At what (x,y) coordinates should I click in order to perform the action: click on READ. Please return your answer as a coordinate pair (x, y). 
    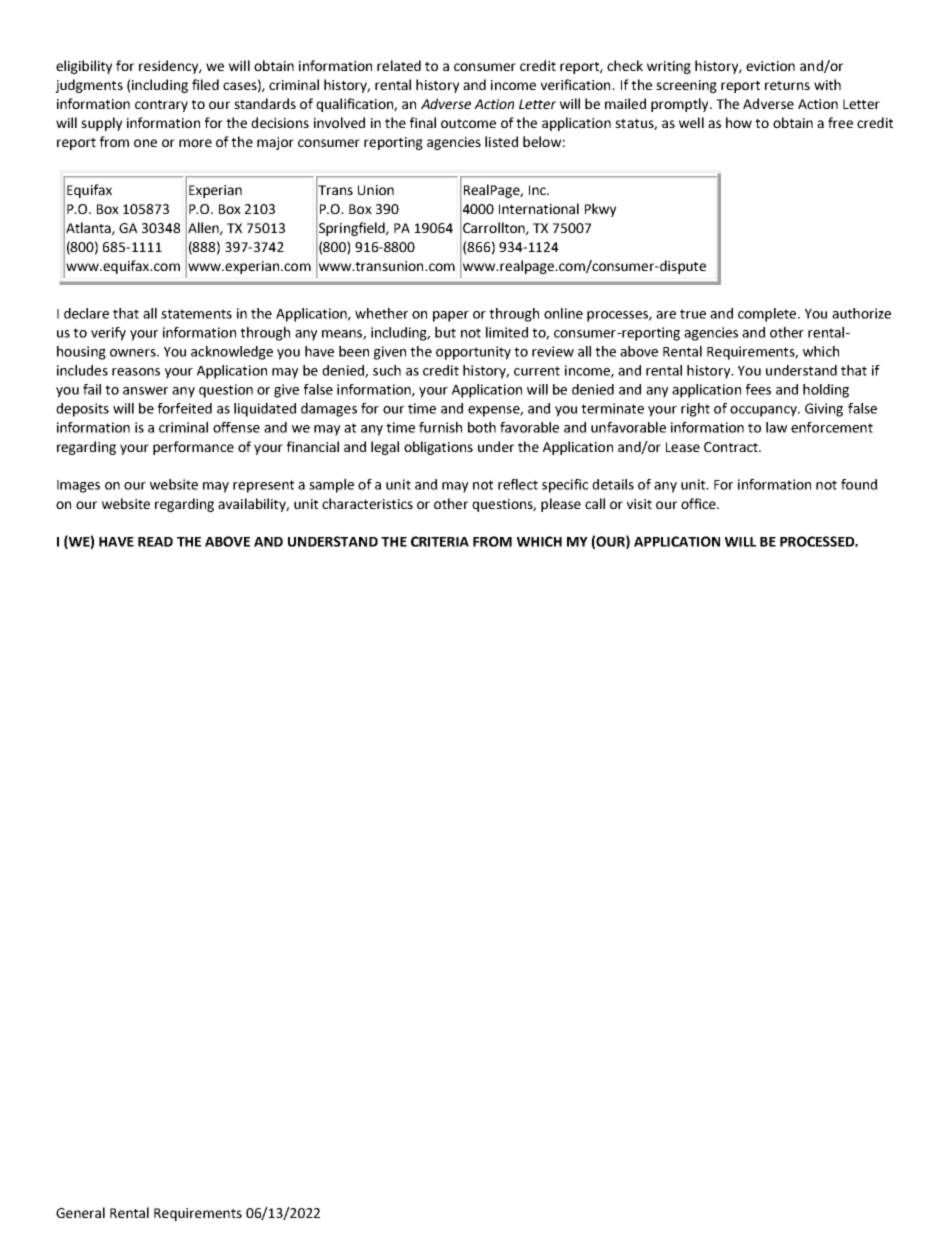
    Looking at the image, I should click on (155, 542).
